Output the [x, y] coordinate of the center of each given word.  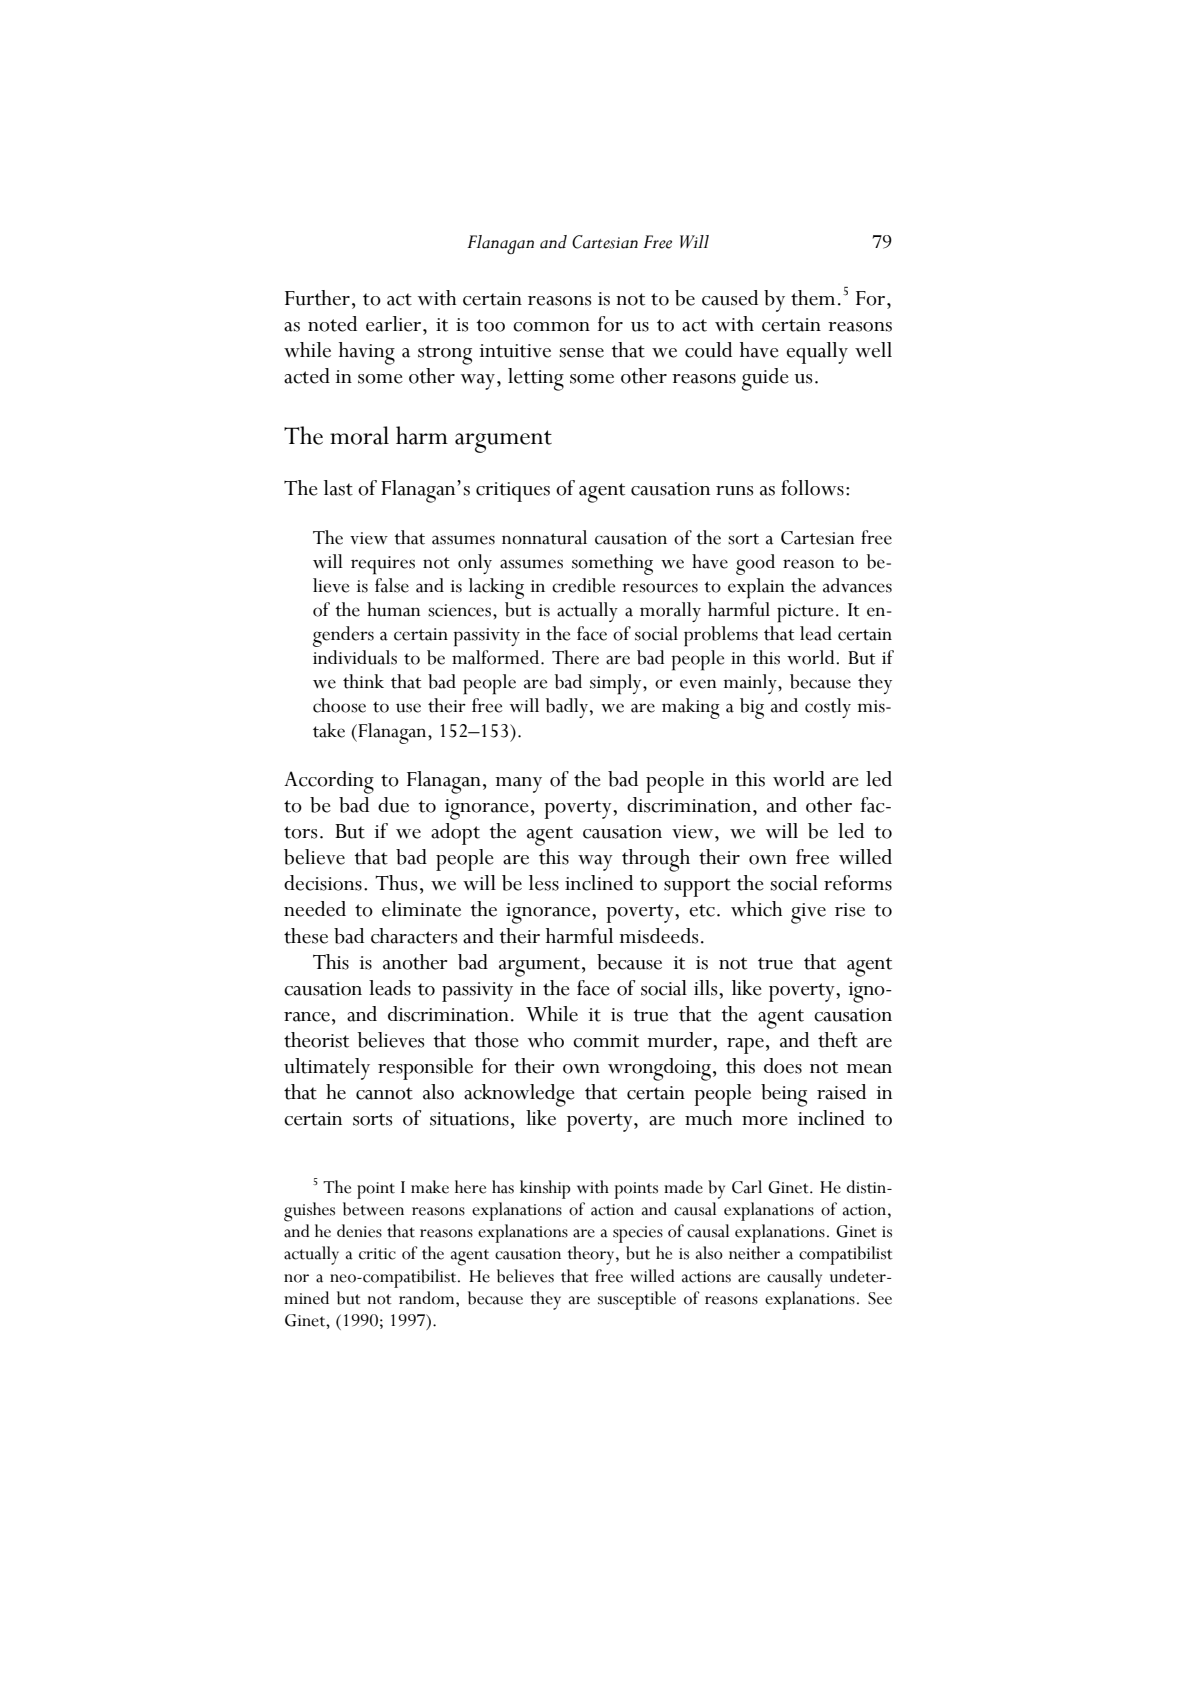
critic [377, 1254]
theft [838, 1040]
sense [582, 353]
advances [857, 585]
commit [606, 1041]
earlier [395, 324]
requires [383, 565]
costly [828, 708]
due [393, 805]
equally [817, 353]
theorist [316, 1040]
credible [583, 585]
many [518, 785]
